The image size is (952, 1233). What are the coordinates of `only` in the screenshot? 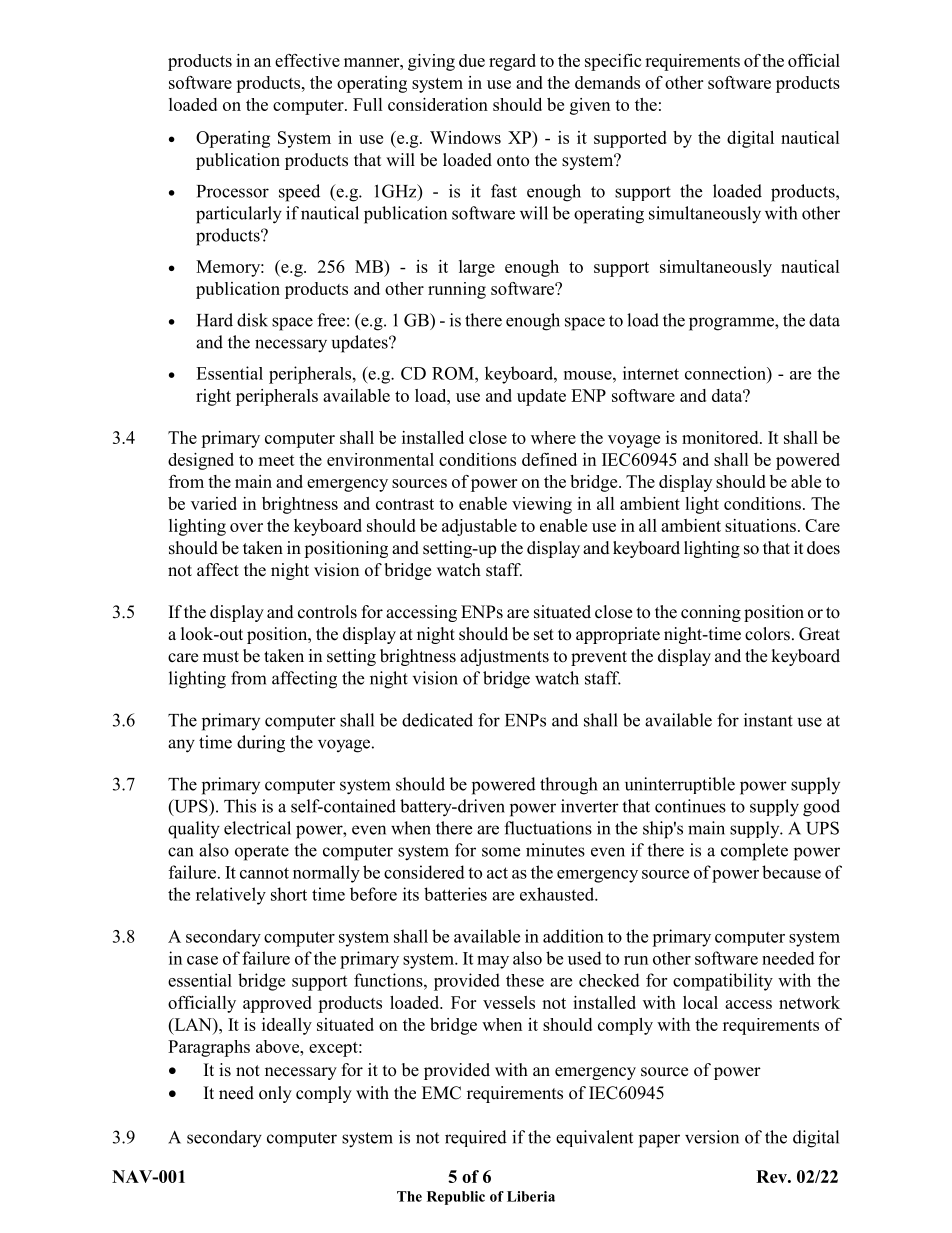 It's located at (275, 1094).
